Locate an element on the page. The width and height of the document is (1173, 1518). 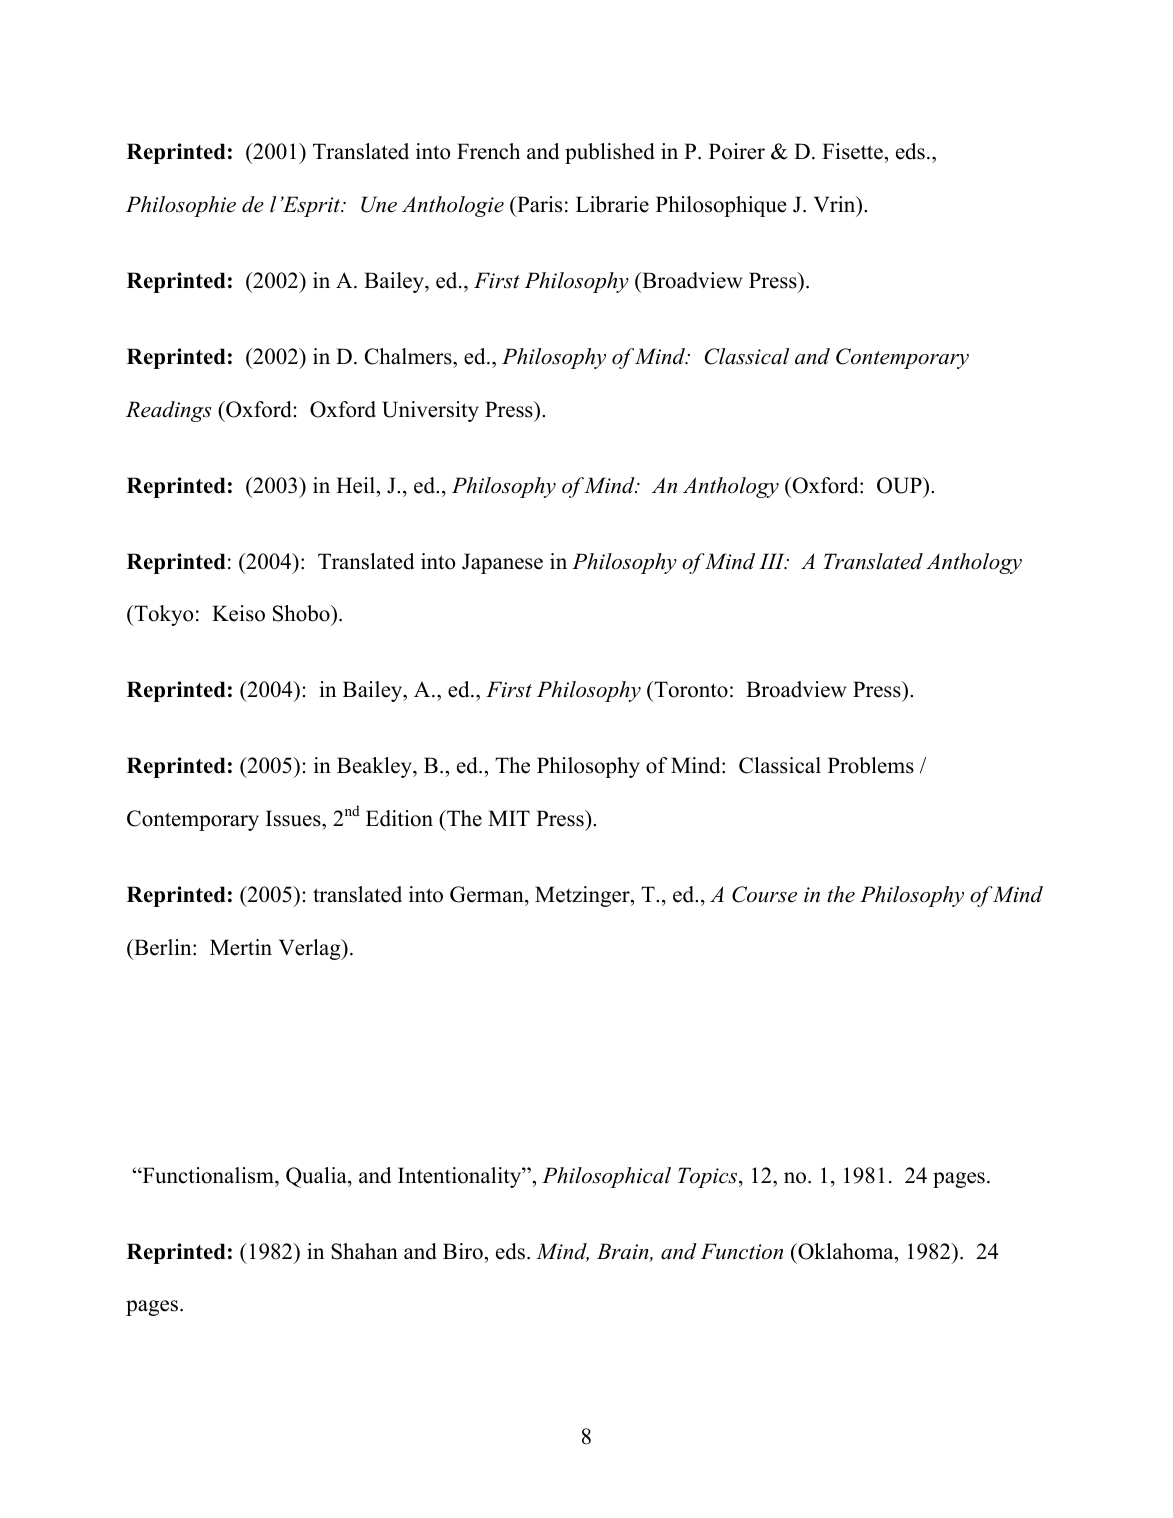
published is located at coordinates (610, 153).
